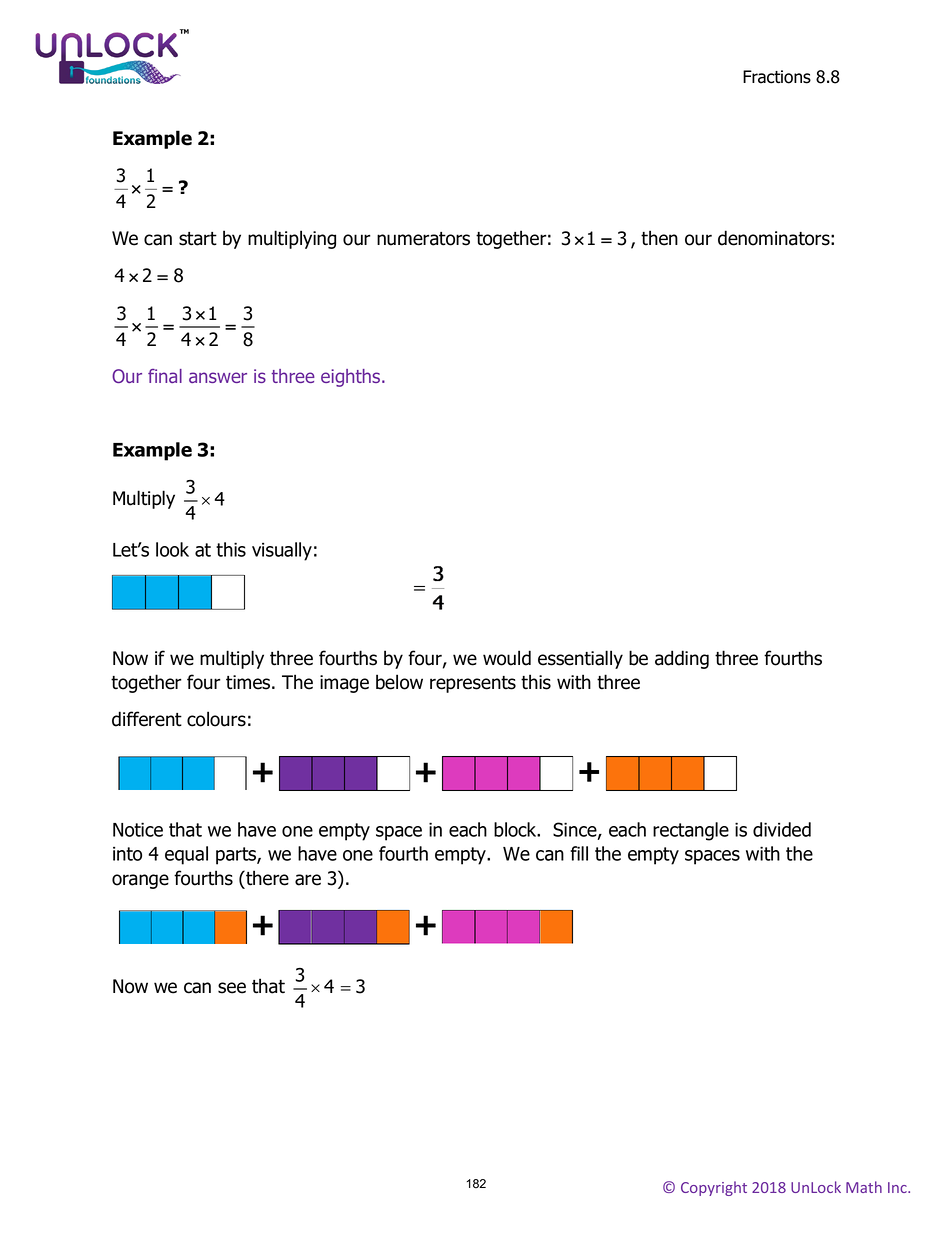 Image resolution: width=952 pixels, height=1233 pixels. I want to click on numerators, so click(423, 239).
